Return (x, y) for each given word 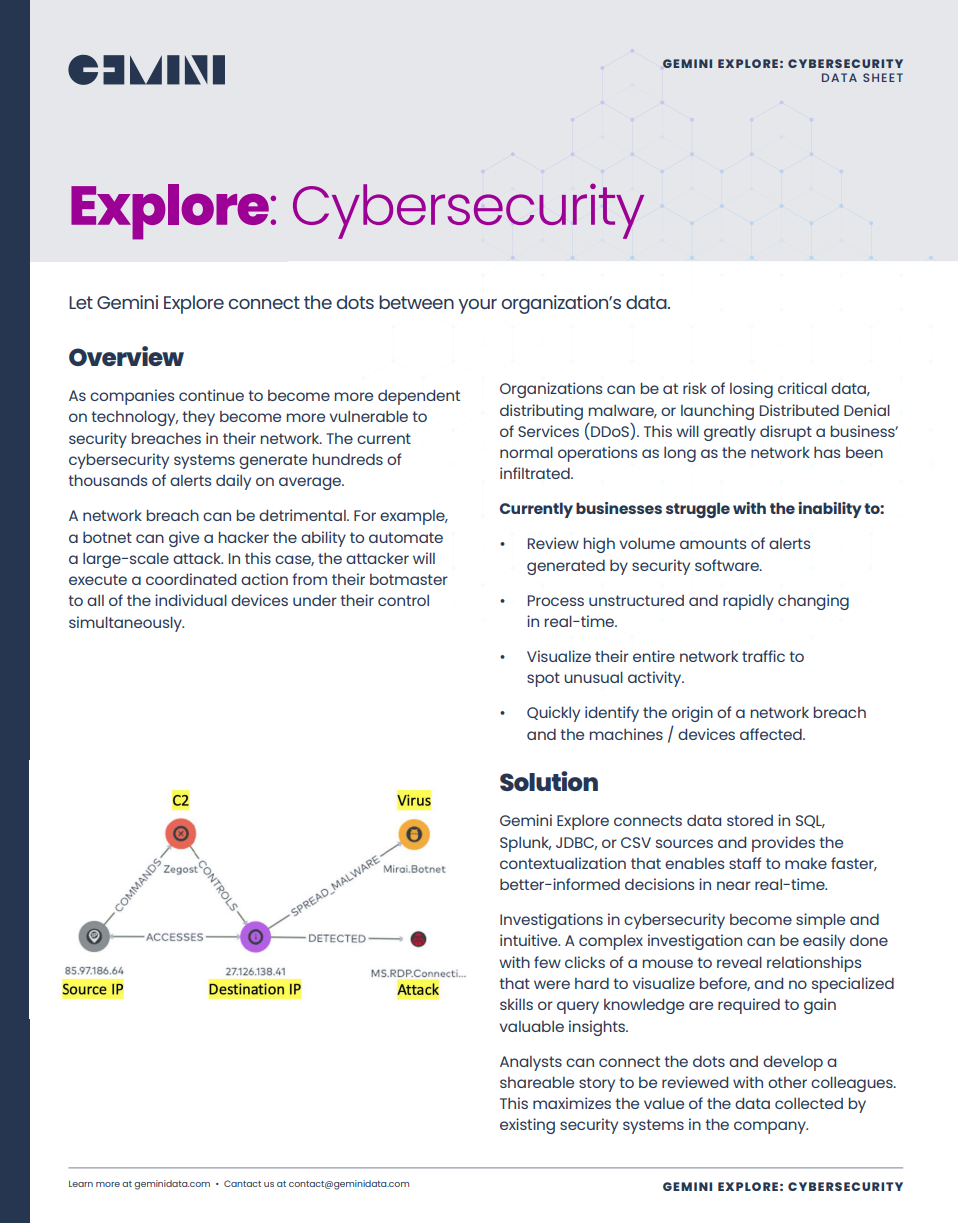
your (477, 306)
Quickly (553, 714)
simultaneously (126, 624)
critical (802, 388)
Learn (81, 1183)
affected (772, 734)
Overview (126, 356)
